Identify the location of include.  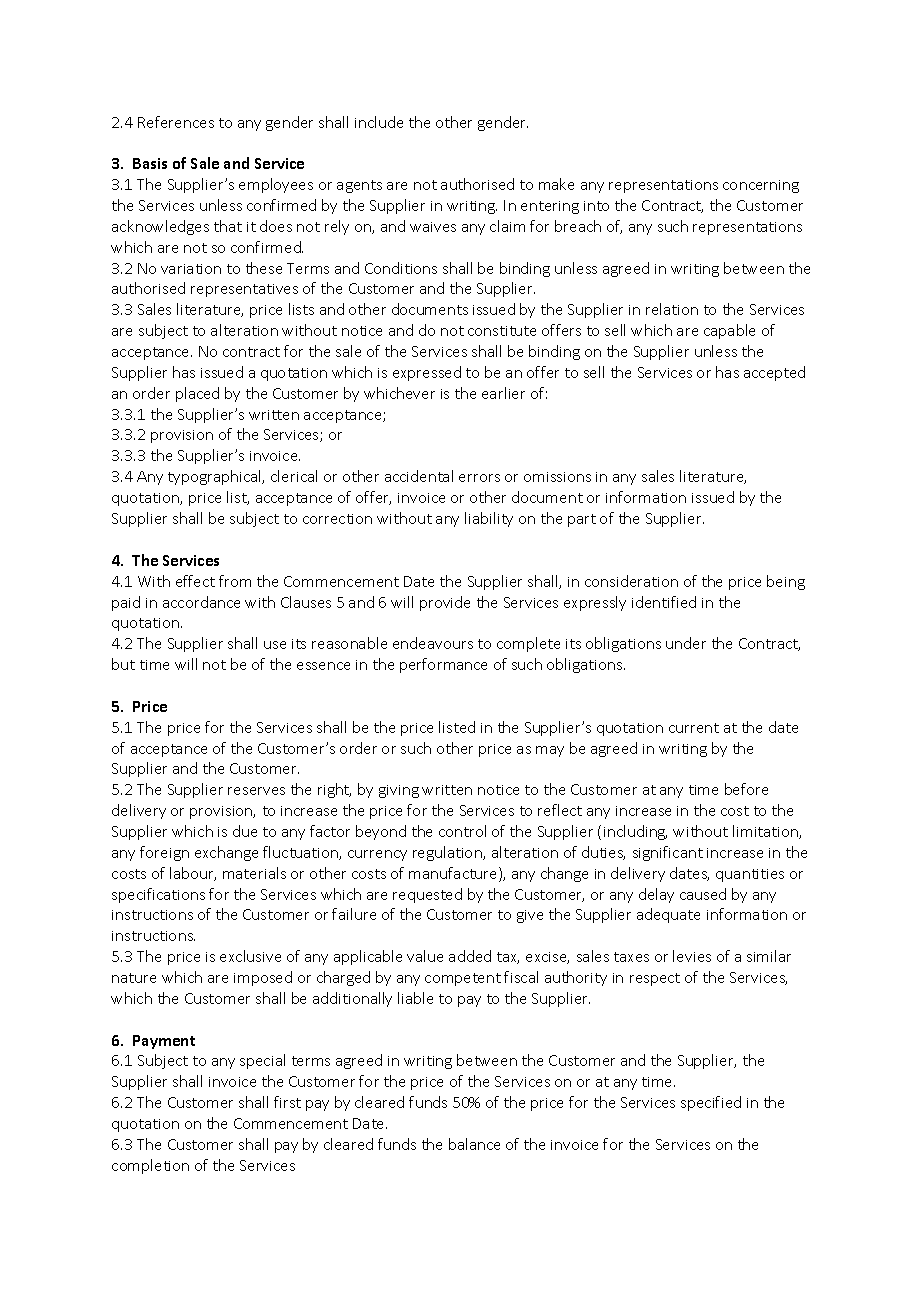
(379, 122).
